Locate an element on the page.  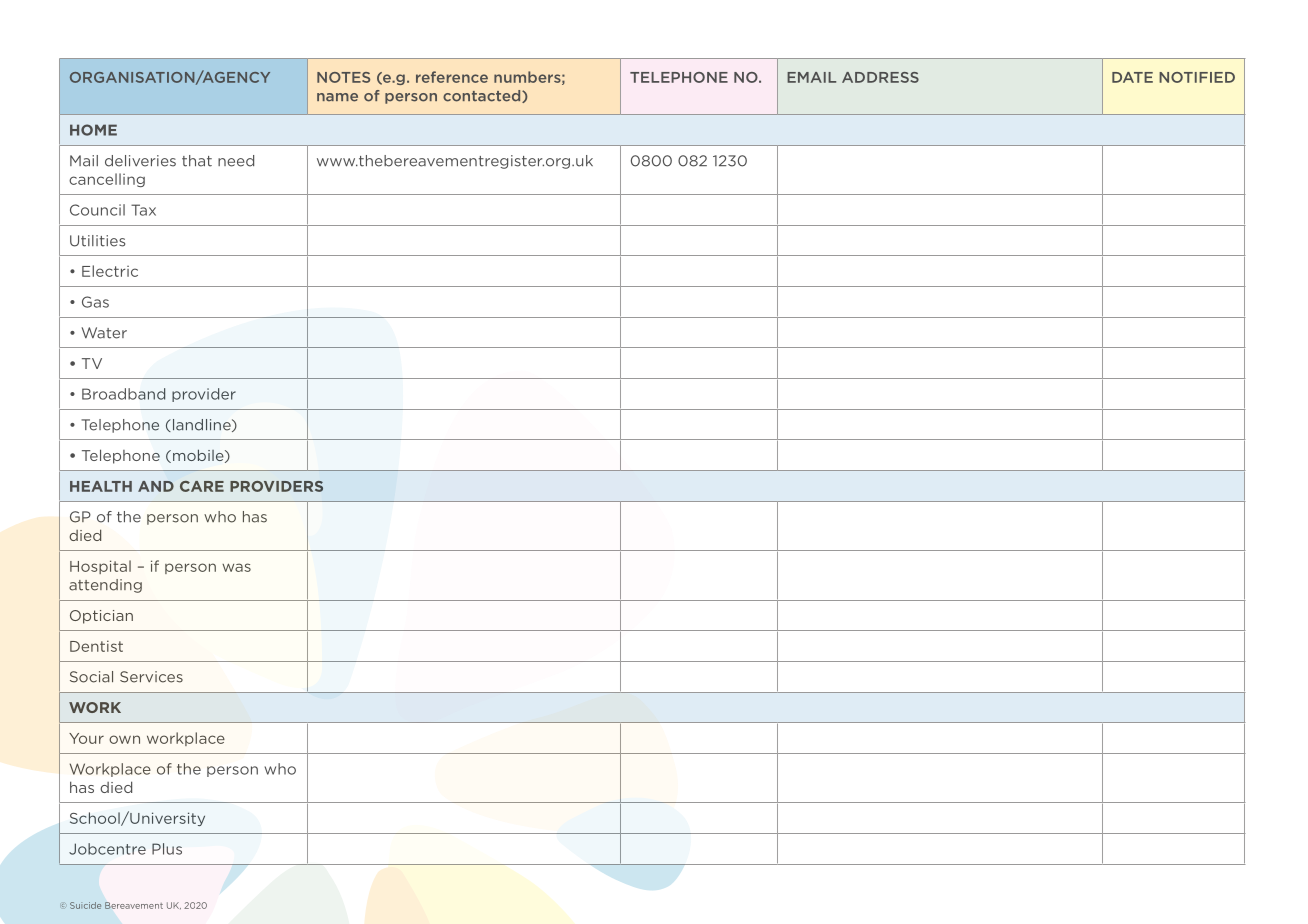
Optician is located at coordinates (101, 617).
